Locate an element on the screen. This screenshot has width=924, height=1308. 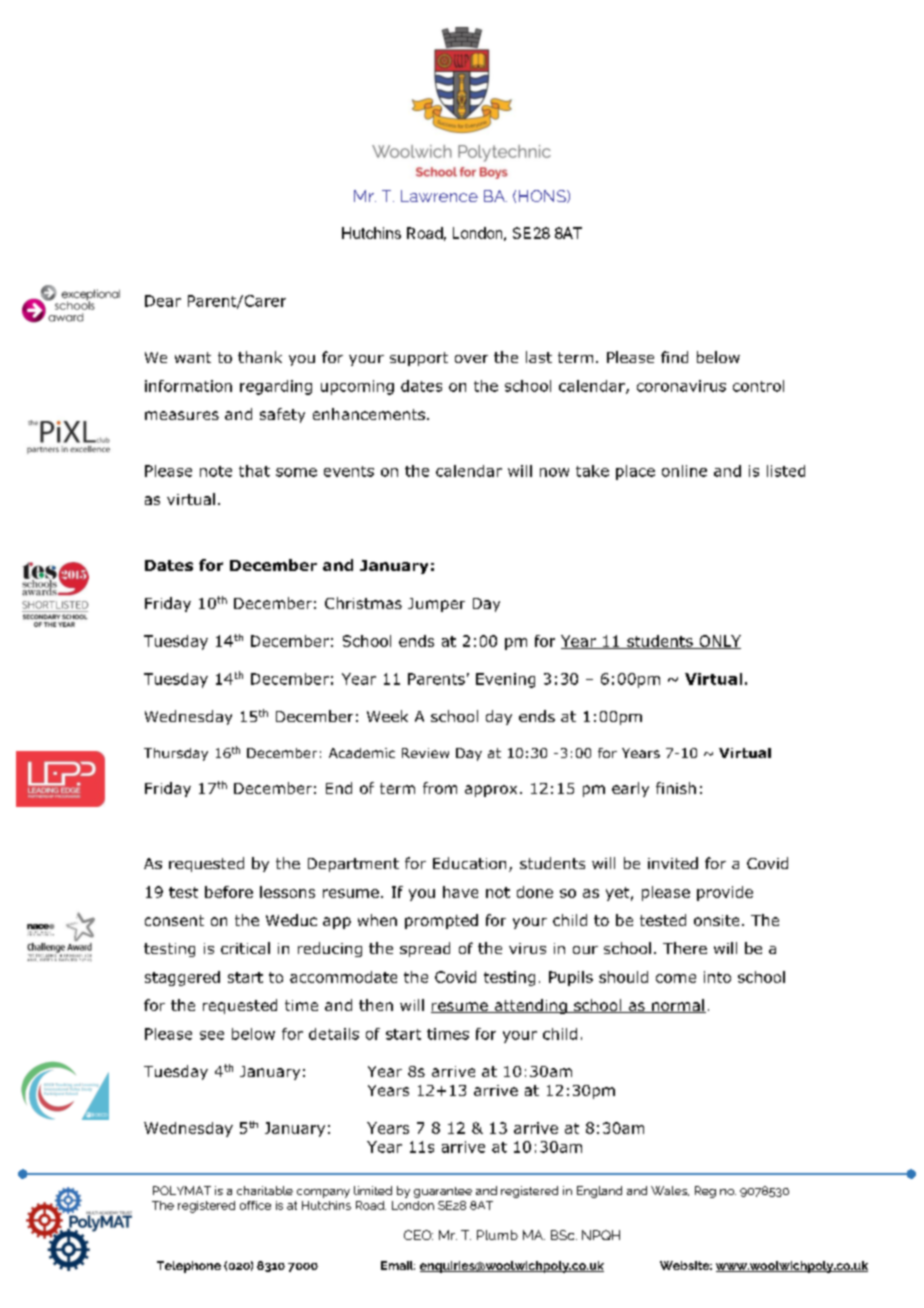
office is located at coordinates (255, 1205).
